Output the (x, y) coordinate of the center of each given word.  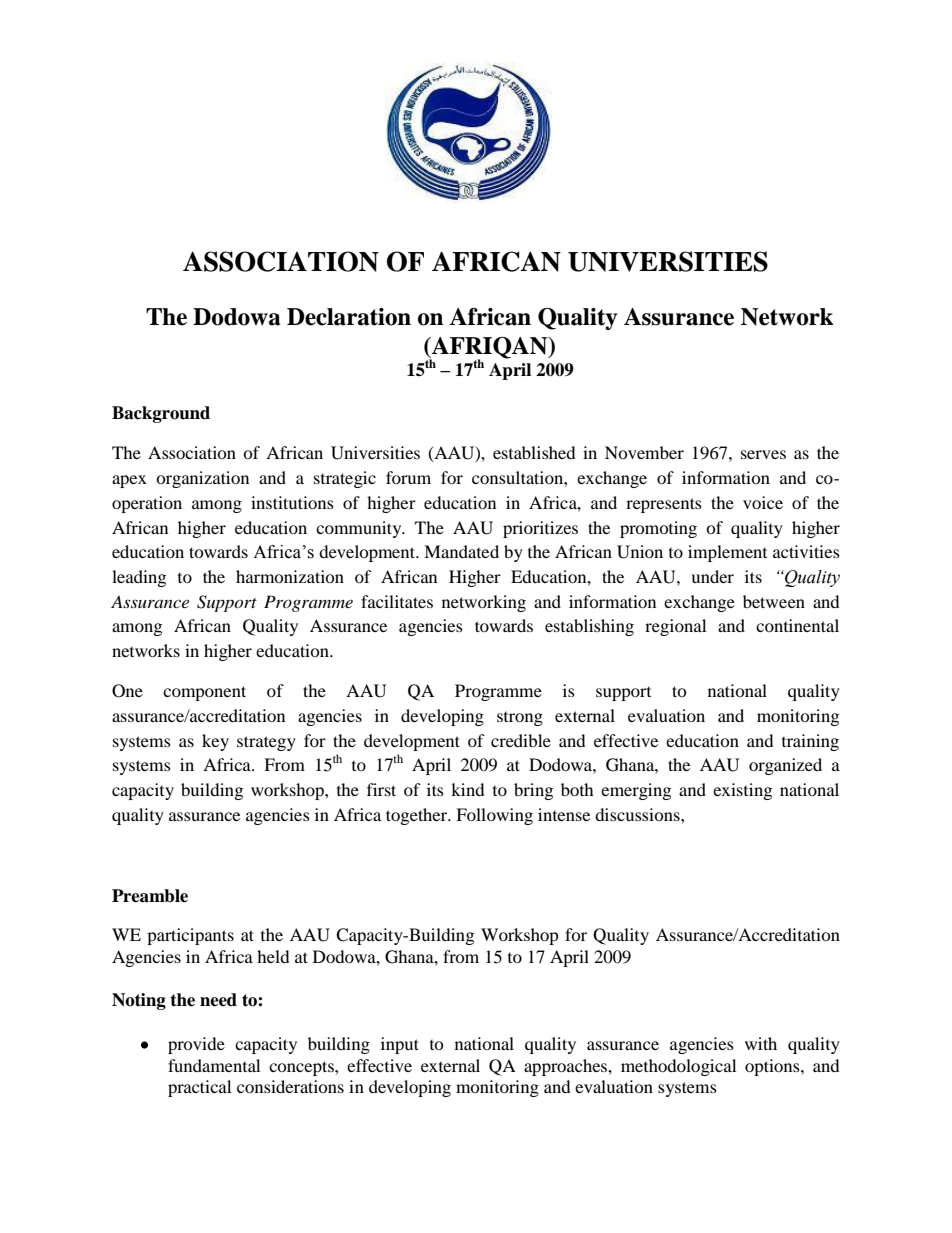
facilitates (397, 601)
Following (494, 816)
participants (190, 936)
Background (161, 414)
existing (742, 791)
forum (408, 477)
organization (202, 479)
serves (763, 454)
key (215, 742)
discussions (638, 814)
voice (763, 502)
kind (468, 789)
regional (675, 627)
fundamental (214, 1065)
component (204, 693)
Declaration (349, 317)
